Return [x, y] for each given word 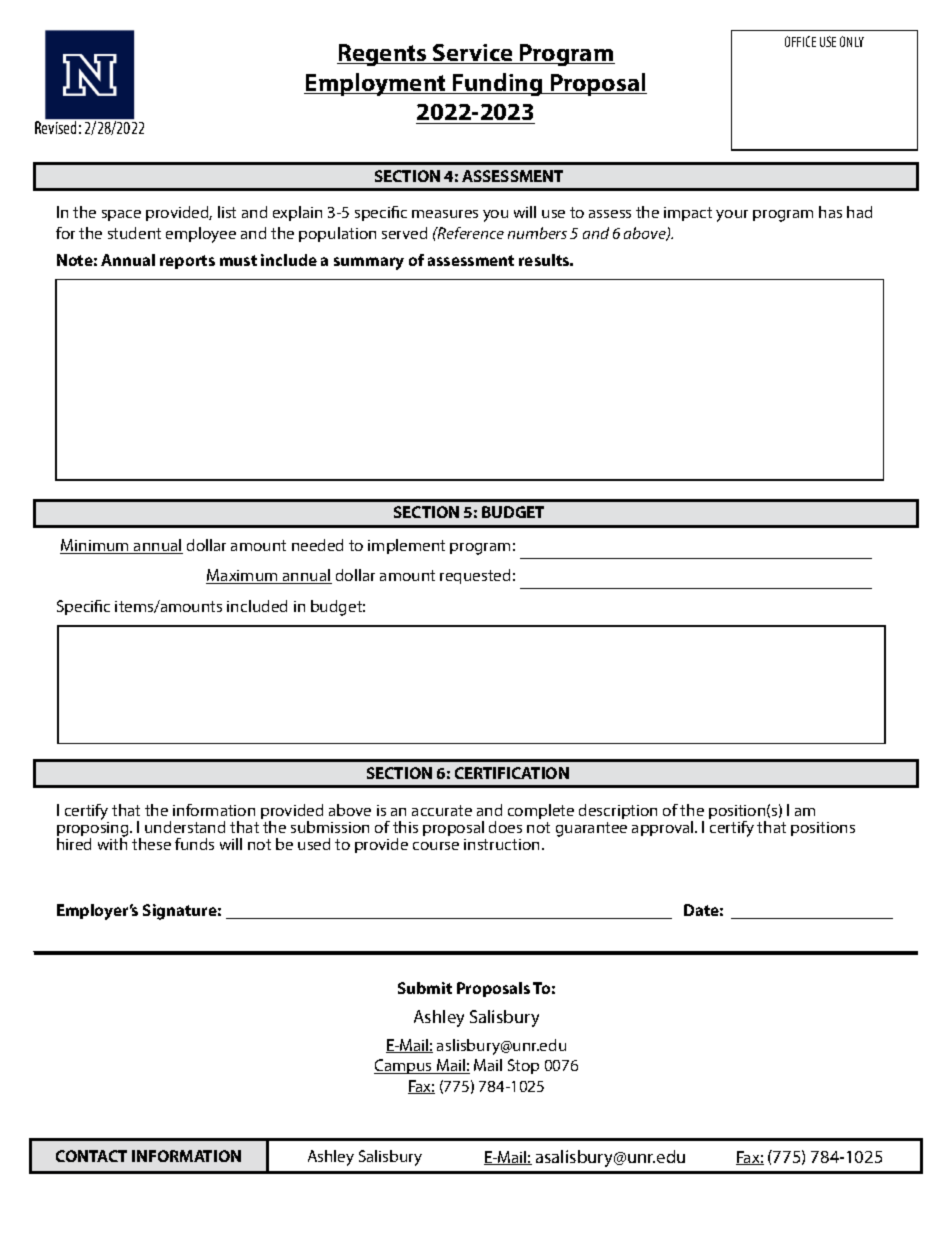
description [618, 811]
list [227, 212]
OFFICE [800, 41]
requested [475, 576]
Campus [404, 1066]
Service [473, 54]
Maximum [243, 576]
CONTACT [91, 1156]
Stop [523, 1066]
